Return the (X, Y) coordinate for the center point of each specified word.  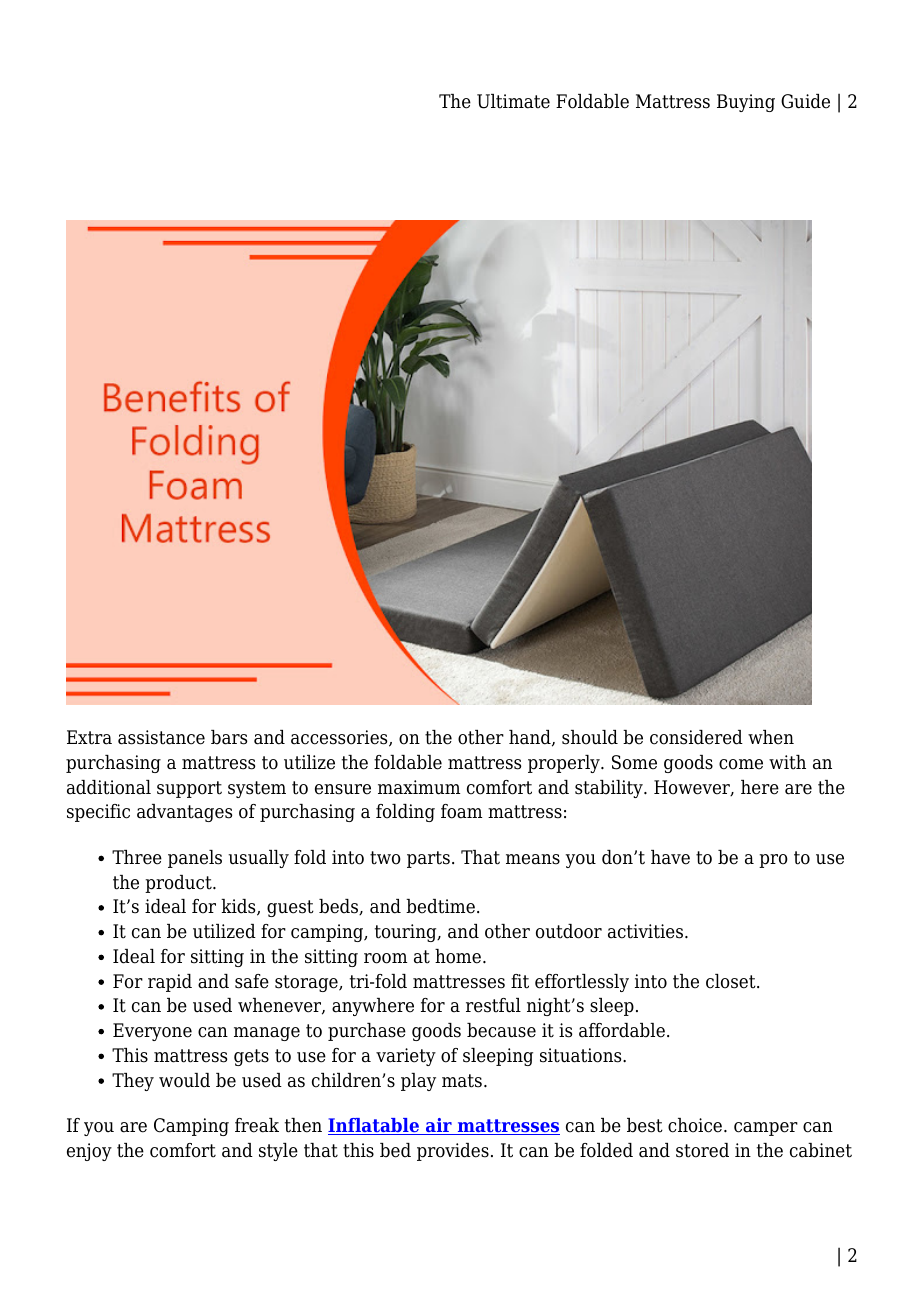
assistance (161, 737)
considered (696, 737)
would (184, 1080)
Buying (746, 103)
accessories (340, 738)
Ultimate (513, 101)
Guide (805, 101)
